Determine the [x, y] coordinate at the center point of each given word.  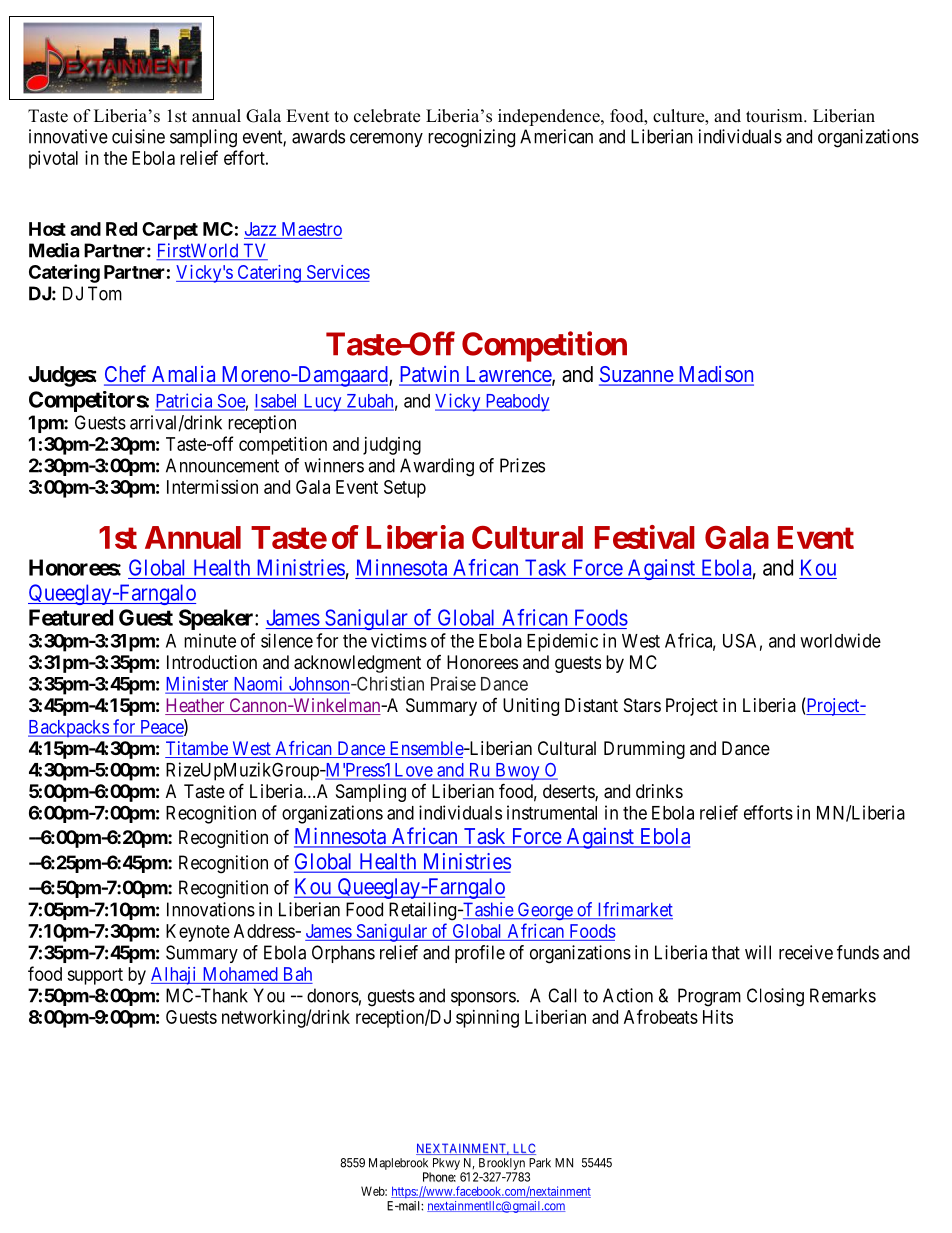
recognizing [471, 138]
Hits [718, 1017]
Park [540, 1163]
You [269, 995]
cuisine [138, 136]
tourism [775, 116]
